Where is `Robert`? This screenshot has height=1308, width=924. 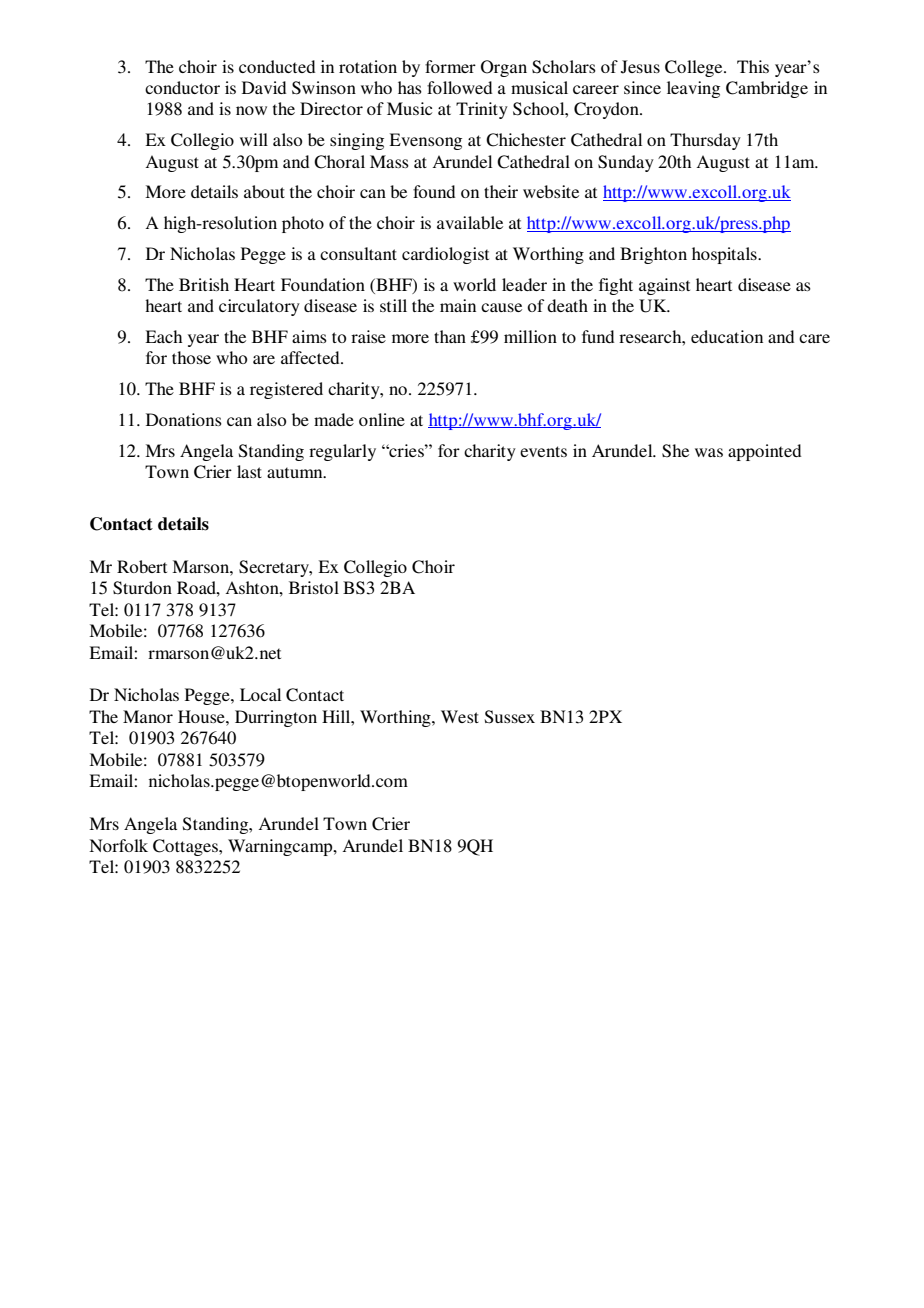
Robert is located at coordinates (142, 566).
